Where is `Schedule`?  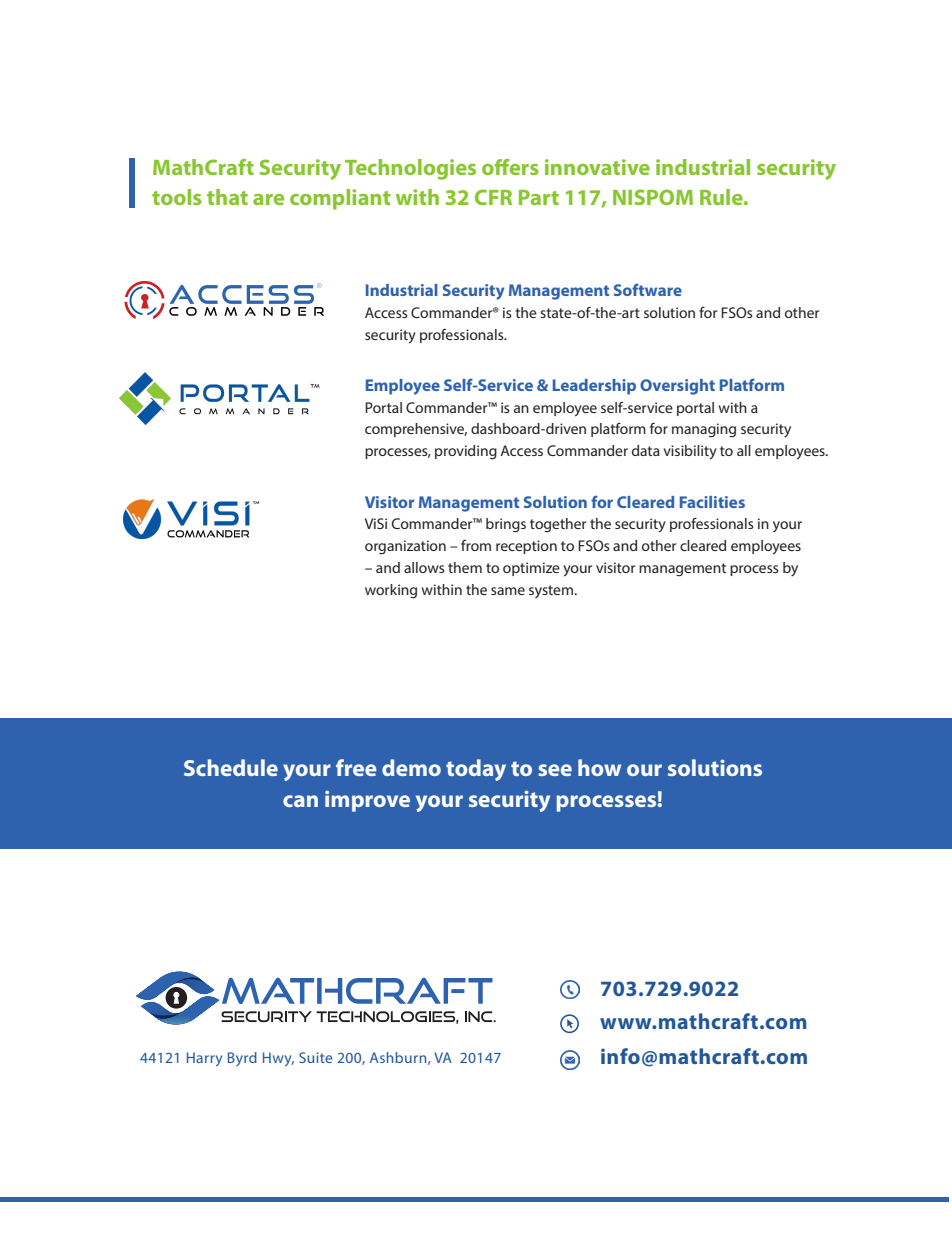 Schedule is located at coordinates (231, 767).
